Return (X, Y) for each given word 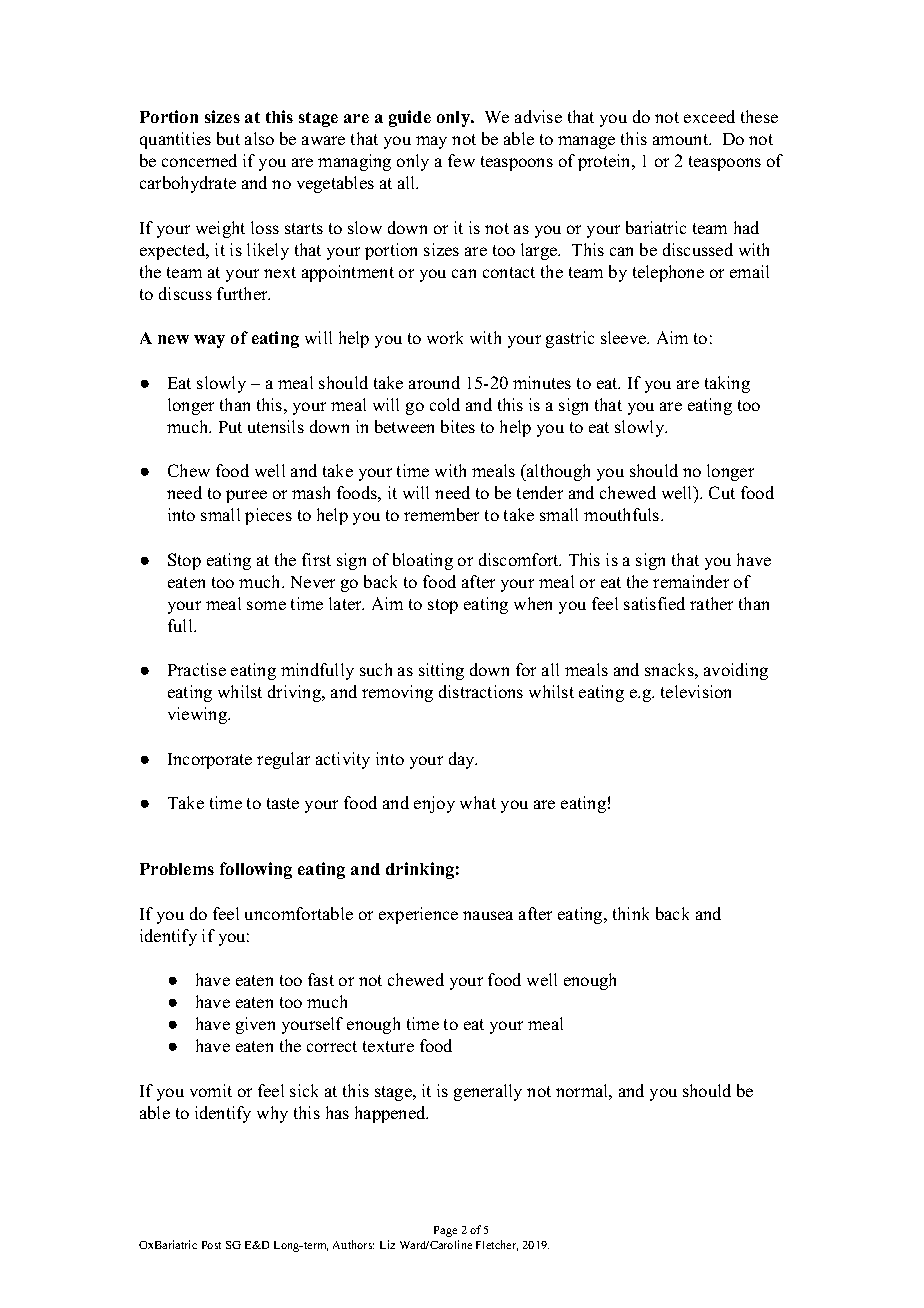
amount (681, 139)
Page (445, 1231)
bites (458, 426)
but (228, 138)
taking (727, 384)
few (461, 160)
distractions (481, 691)
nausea (488, 915)
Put (230, 427)
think (631, 913)
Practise (197, 669)
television (696, 691)
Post (211, 1245)
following (256, 870)
